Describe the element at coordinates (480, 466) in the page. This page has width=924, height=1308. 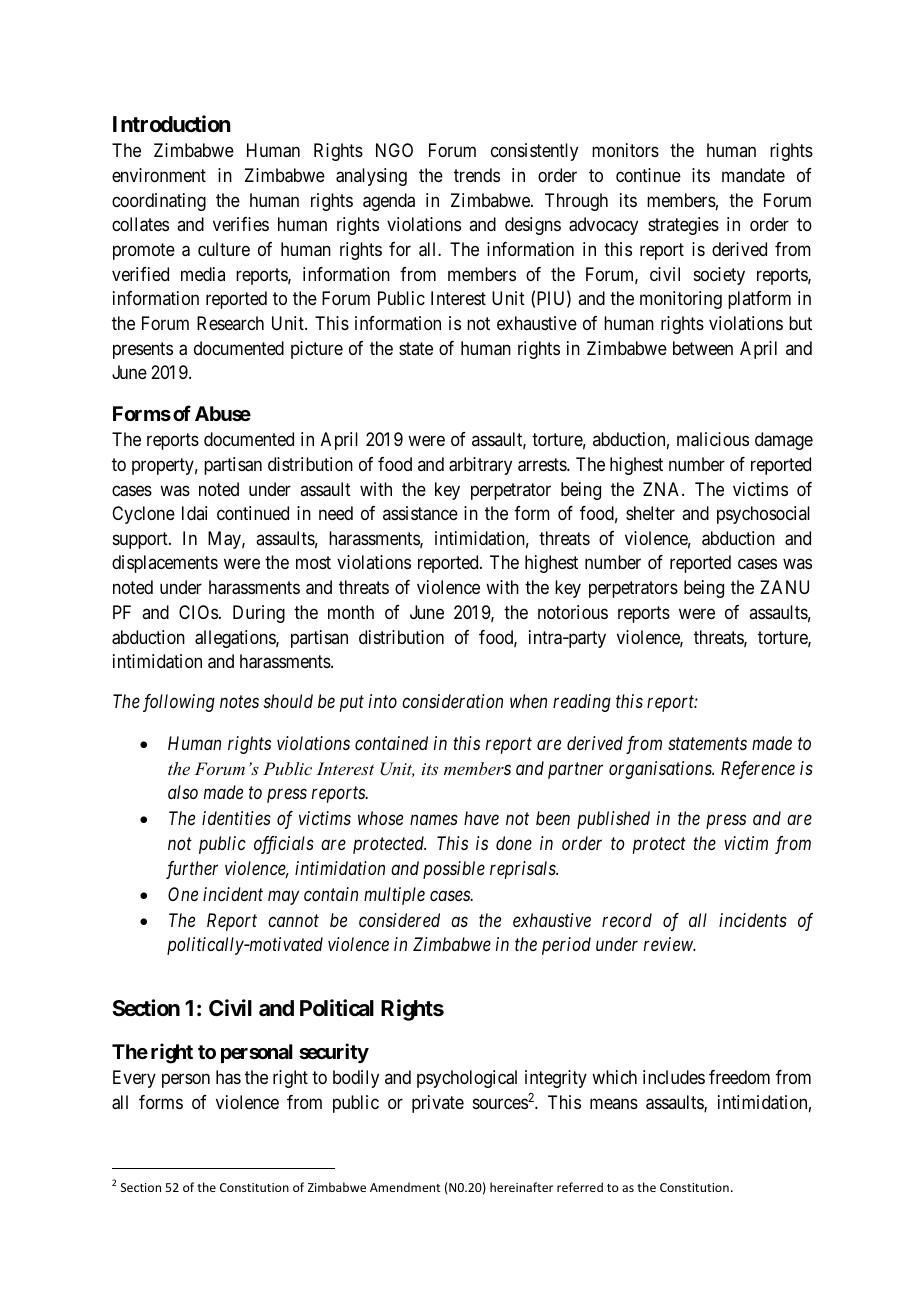
I see `arbitrary` at that location.
